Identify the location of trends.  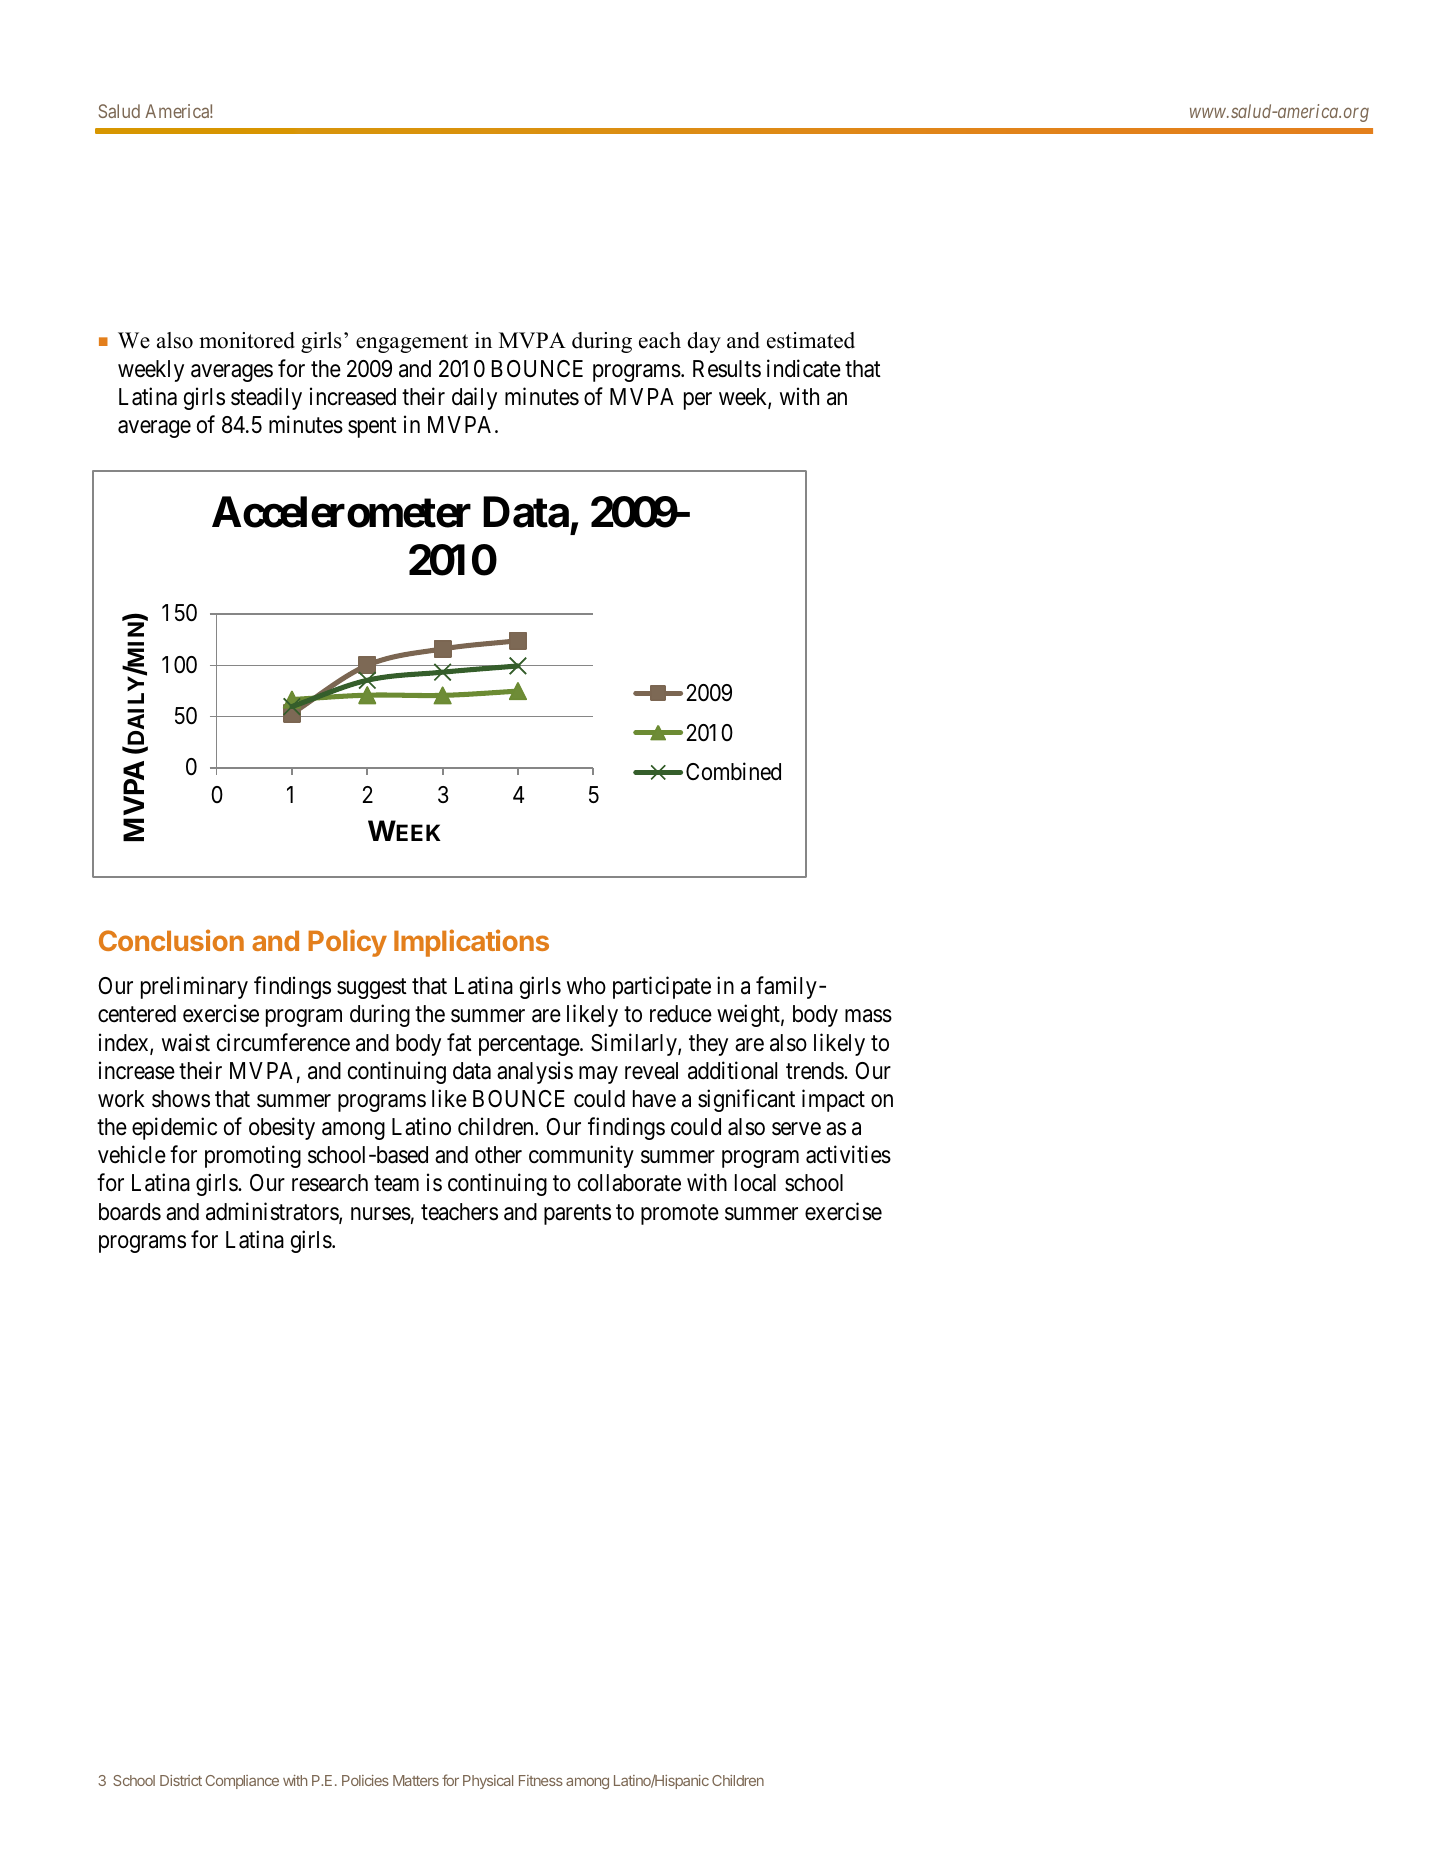
(815, 1071).
